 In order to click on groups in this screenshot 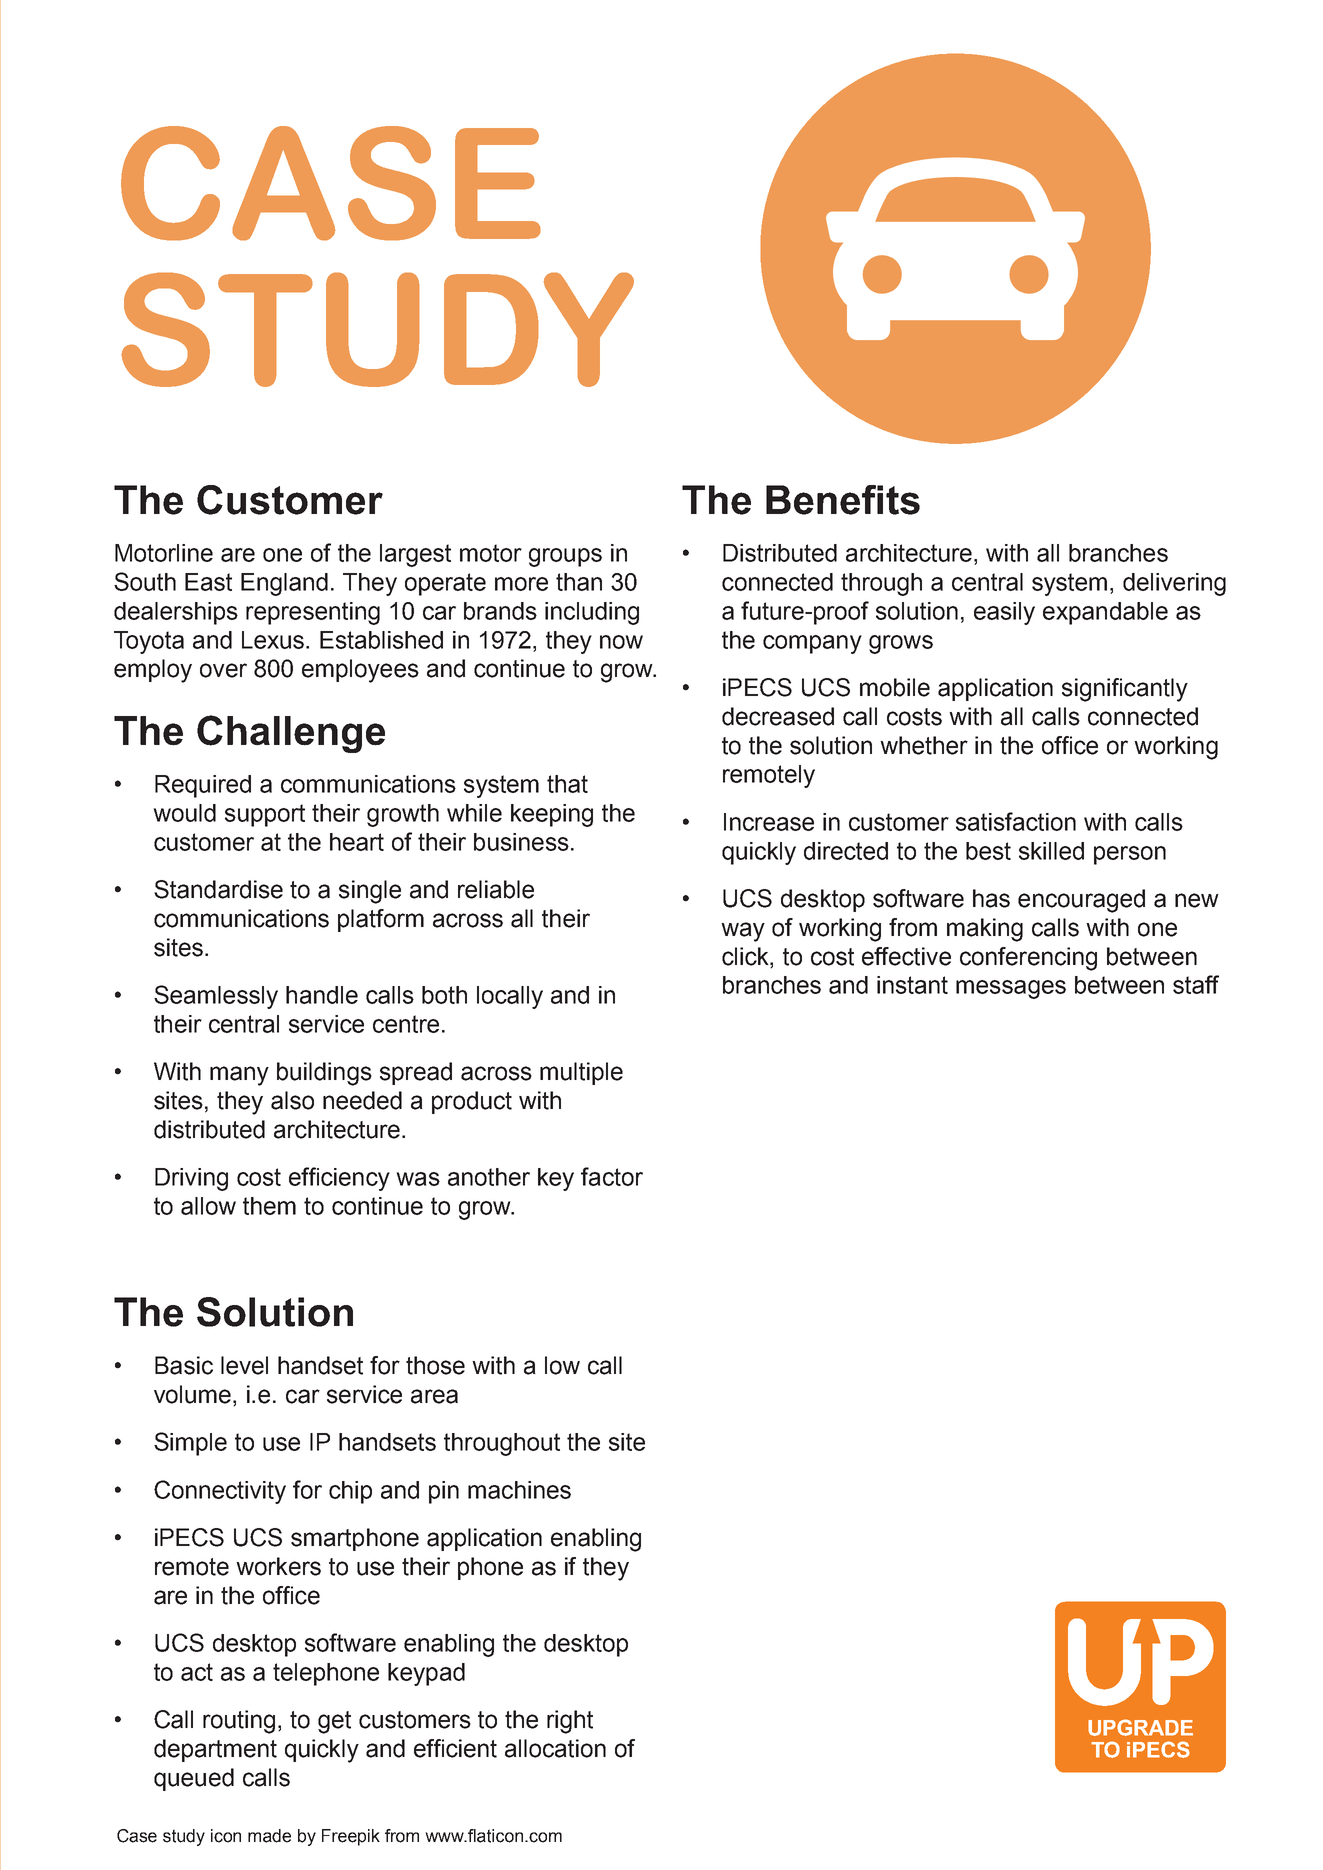, I will do `click(565, 557)`.
